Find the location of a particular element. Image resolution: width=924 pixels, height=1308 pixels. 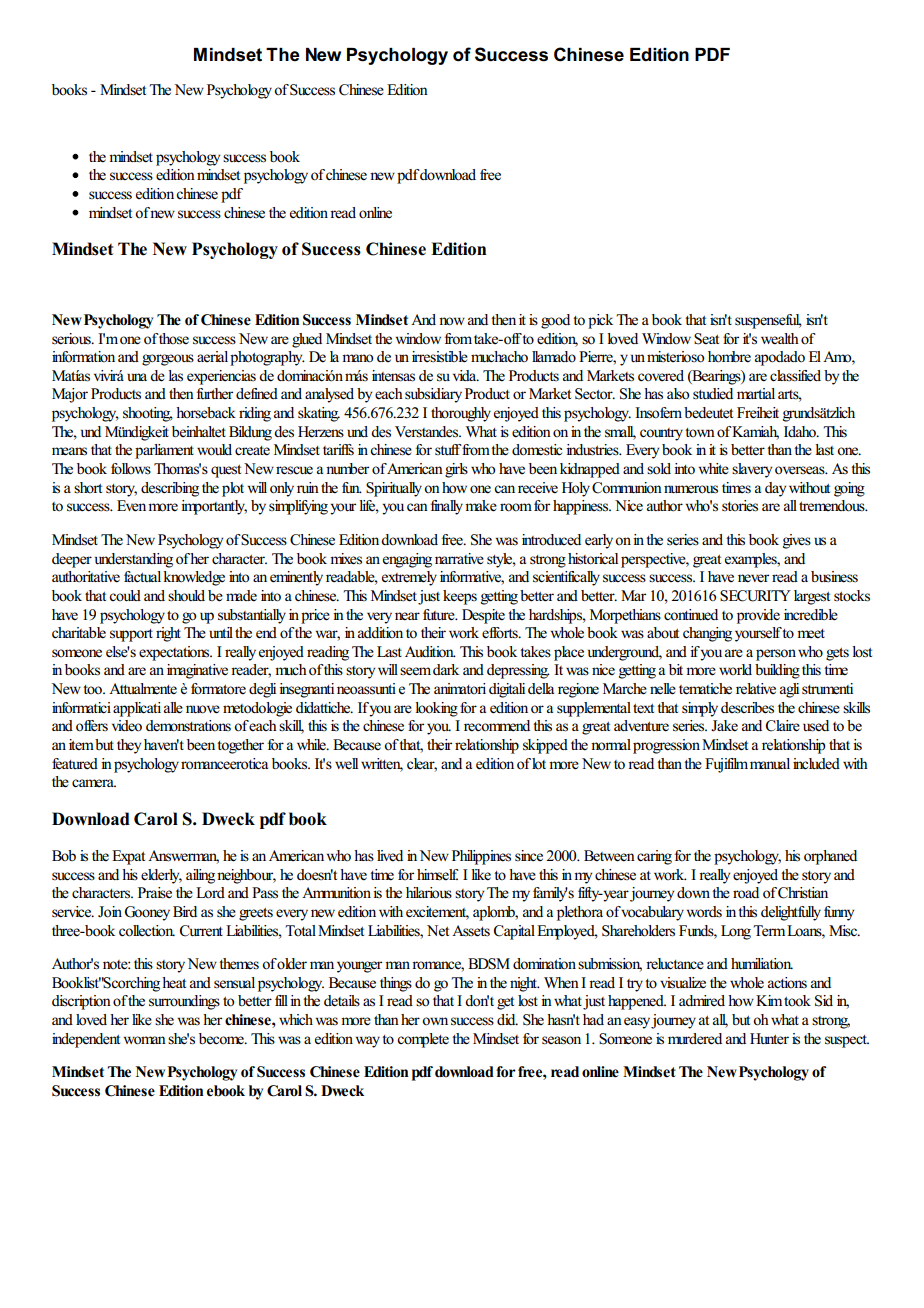

depressing is located at coordinates (518, 671).
